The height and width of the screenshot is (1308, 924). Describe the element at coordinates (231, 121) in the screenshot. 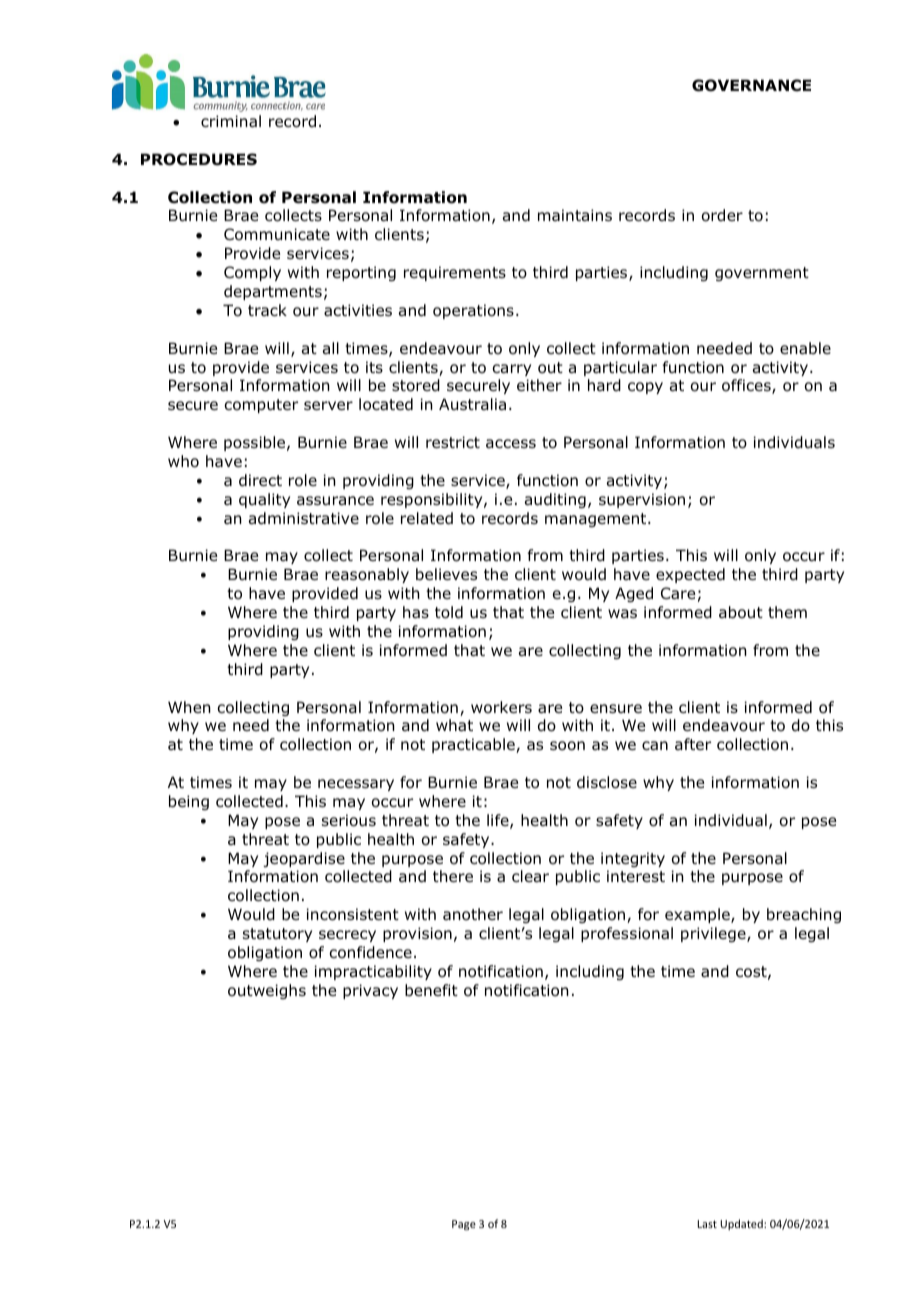

I see `criminal` at that location.
